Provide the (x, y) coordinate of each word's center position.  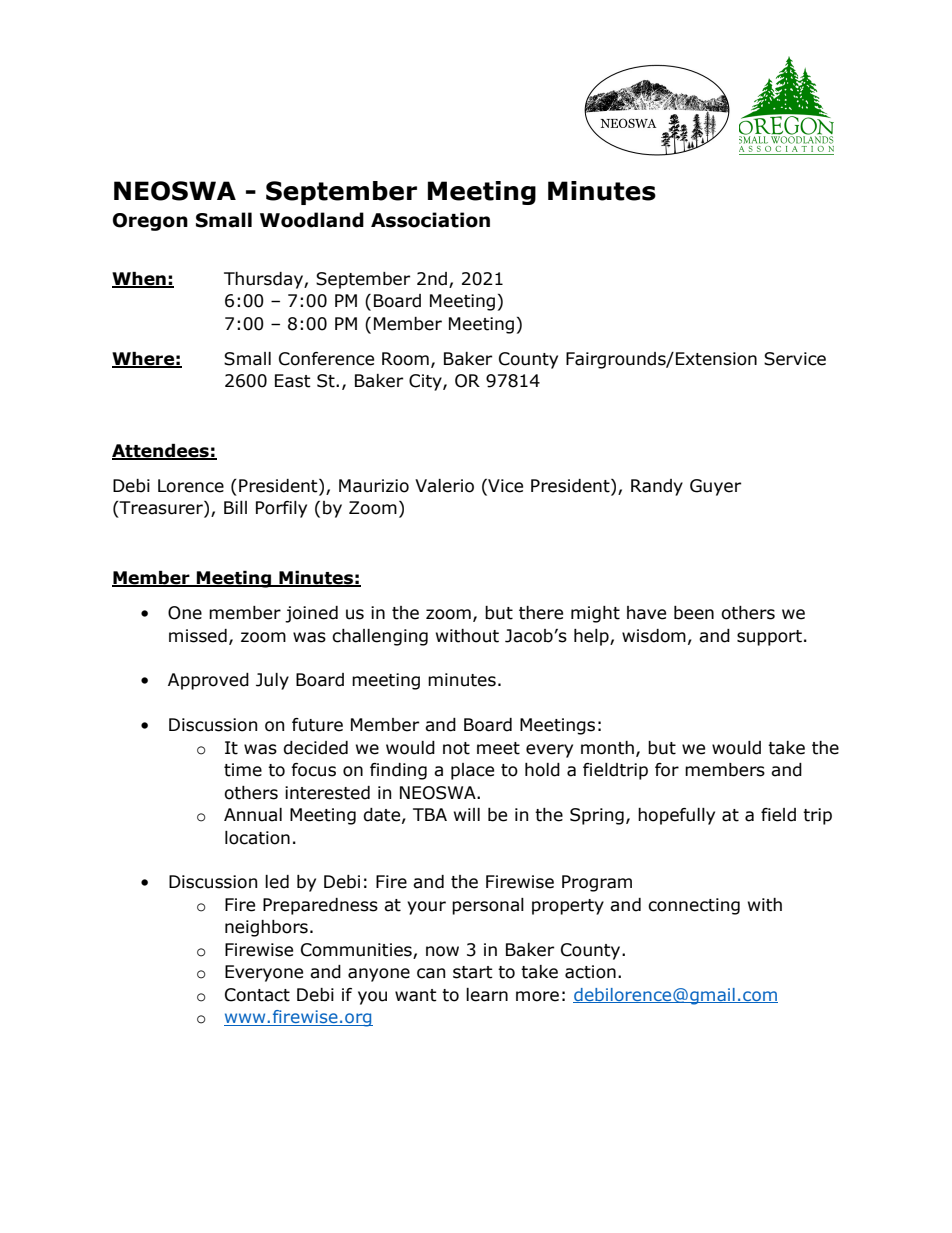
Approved (208, 681)
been (694, 613)
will (467, 814)
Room (405, 359)
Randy (657, 487)
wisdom (654, 636)
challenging (380, 637)
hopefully (676, 816)
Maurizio (374, 486)
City (426, 382)
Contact (257, 995)
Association (430, 220)
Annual (253, 815)
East (293, 381)
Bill (235, 507)
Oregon (150, 222)
